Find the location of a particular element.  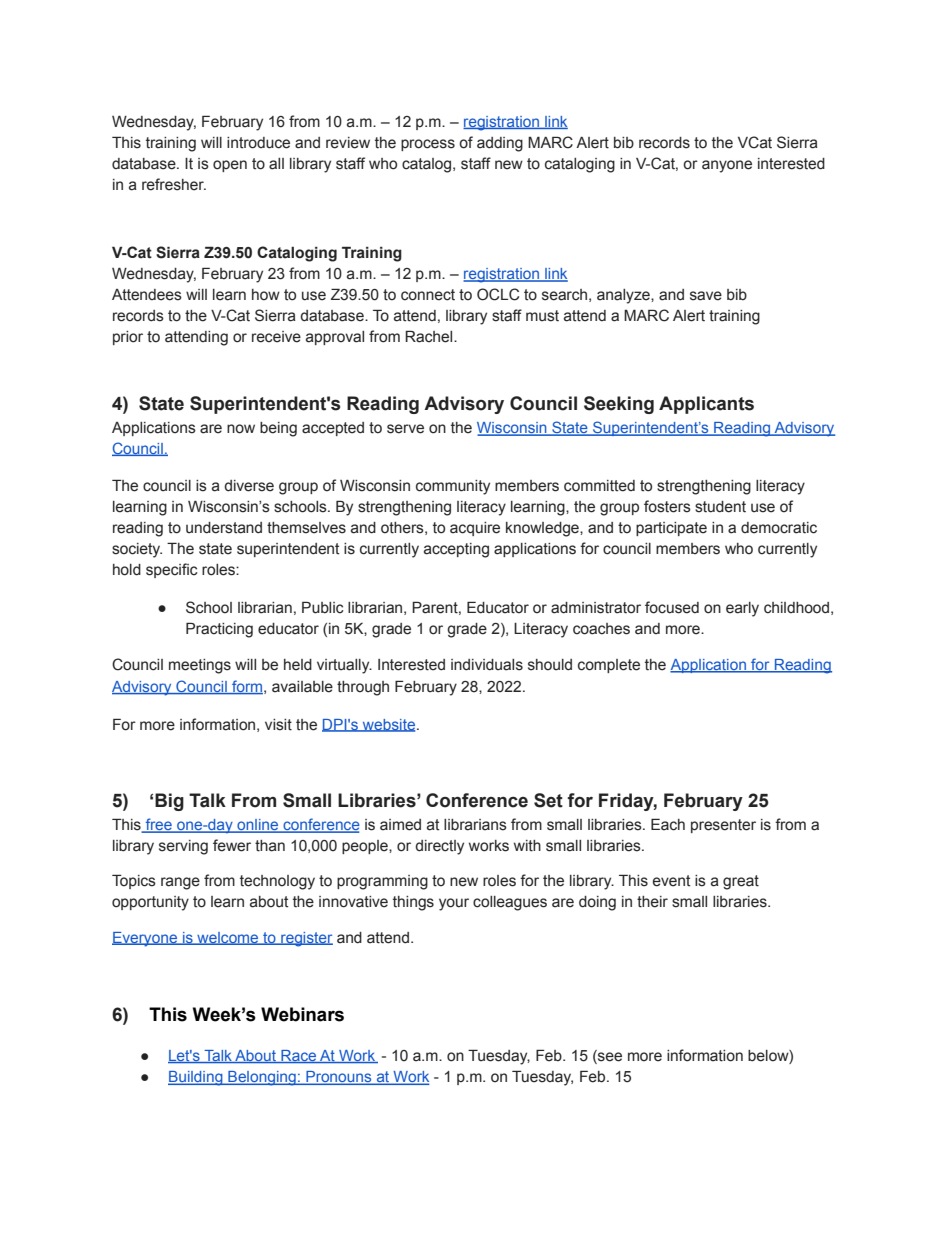

Pronouns is located at coordinates (339, 1078).
